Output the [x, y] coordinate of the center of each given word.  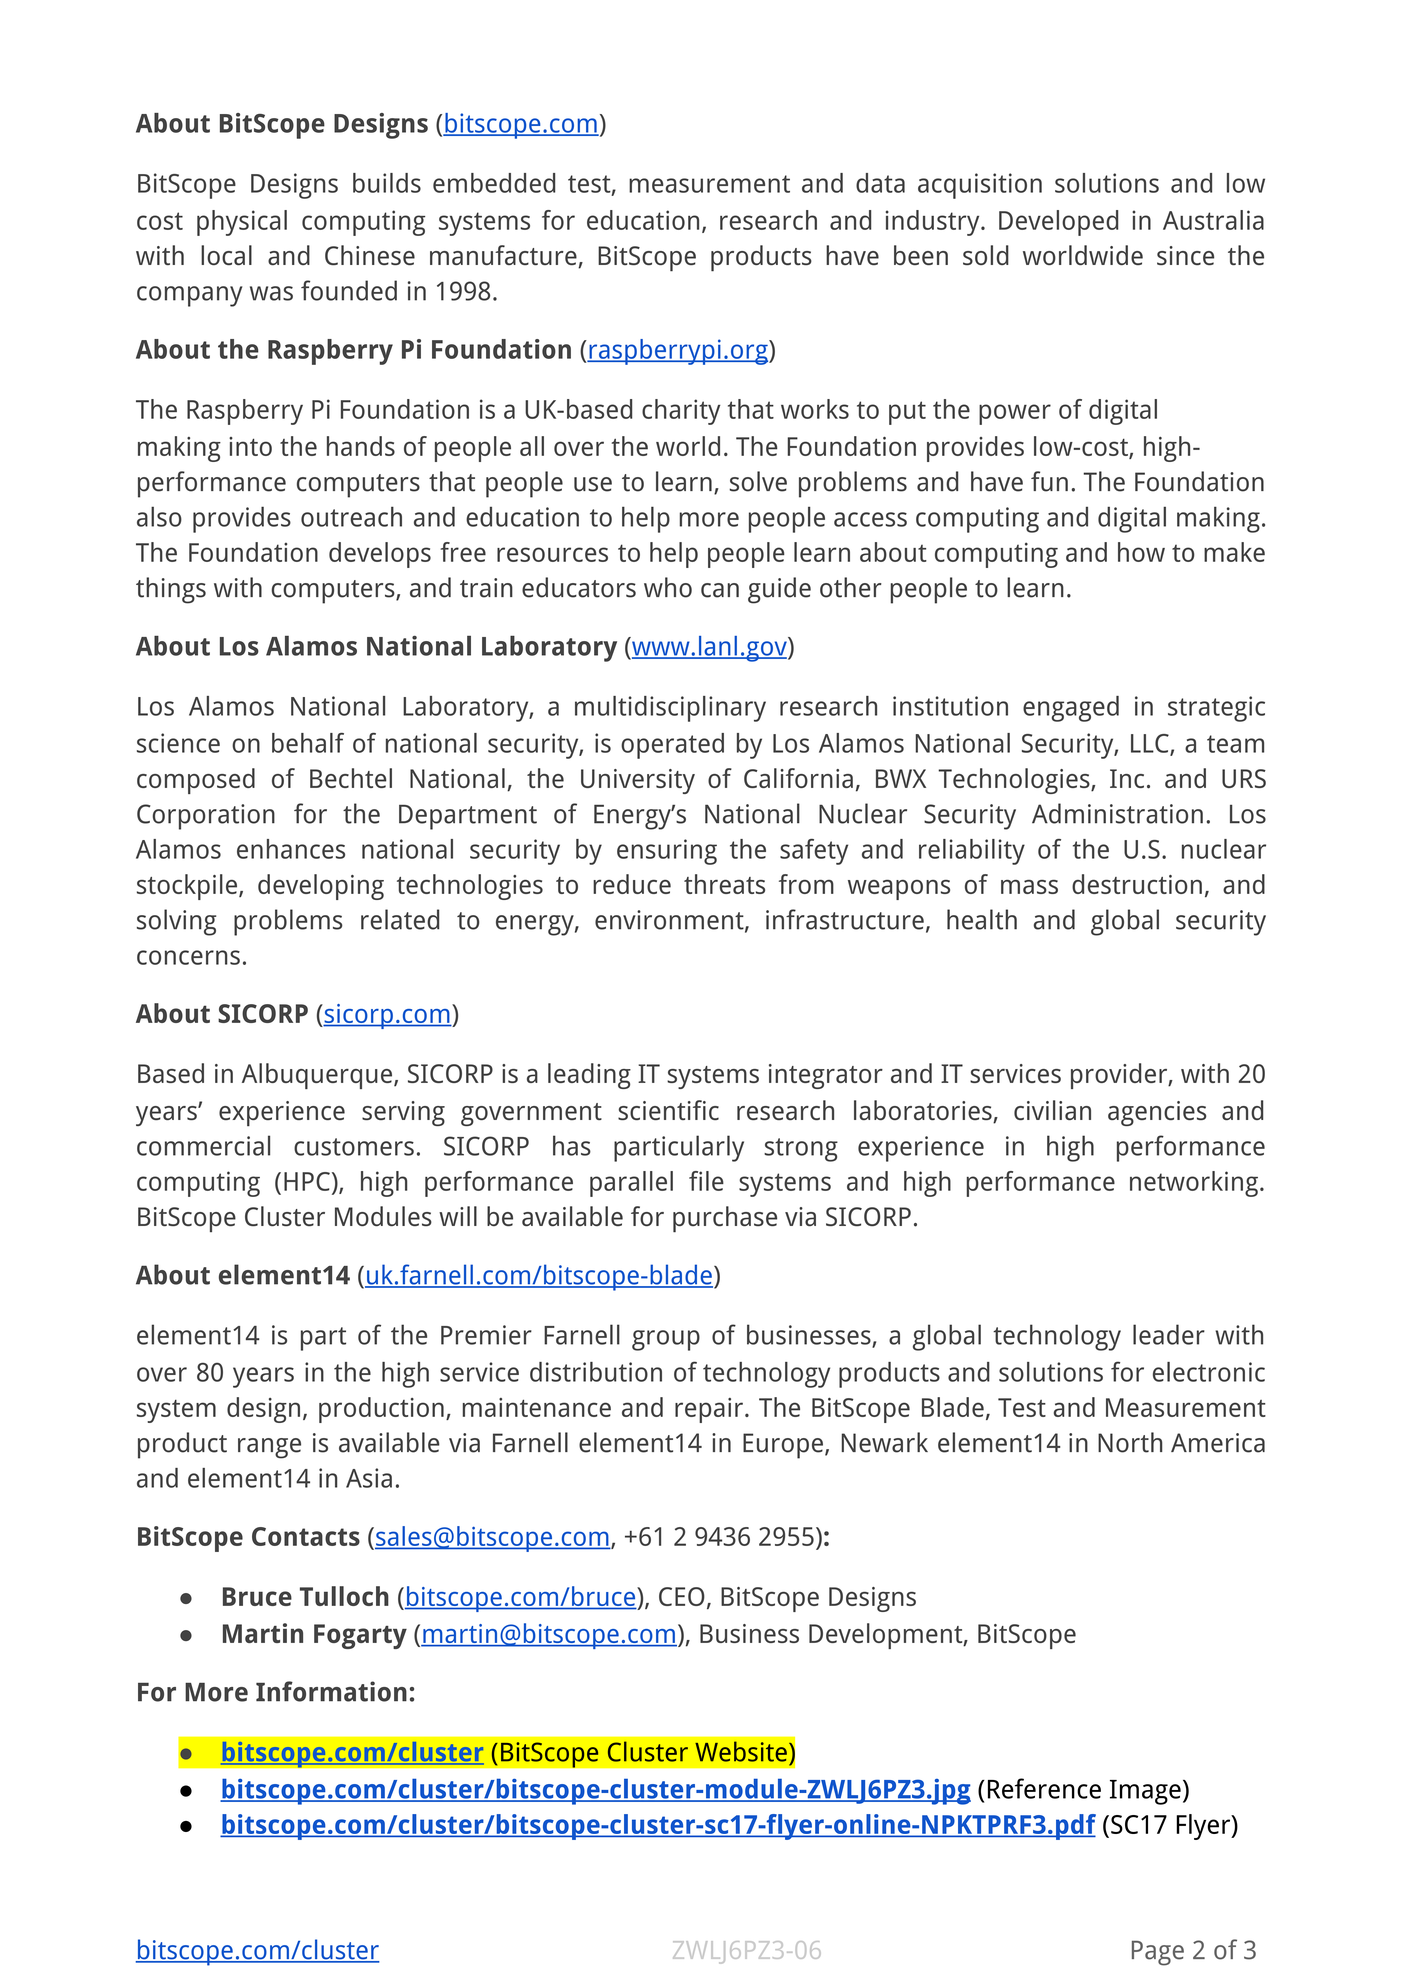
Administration [1117, 813]
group [666, 1340]
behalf [308, 743]
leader [1169, 1334]
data [880, 183]
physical [242, 223]
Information [331, 1691]
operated [672, 746]
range [269, 1448]
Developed [1058, 223]
